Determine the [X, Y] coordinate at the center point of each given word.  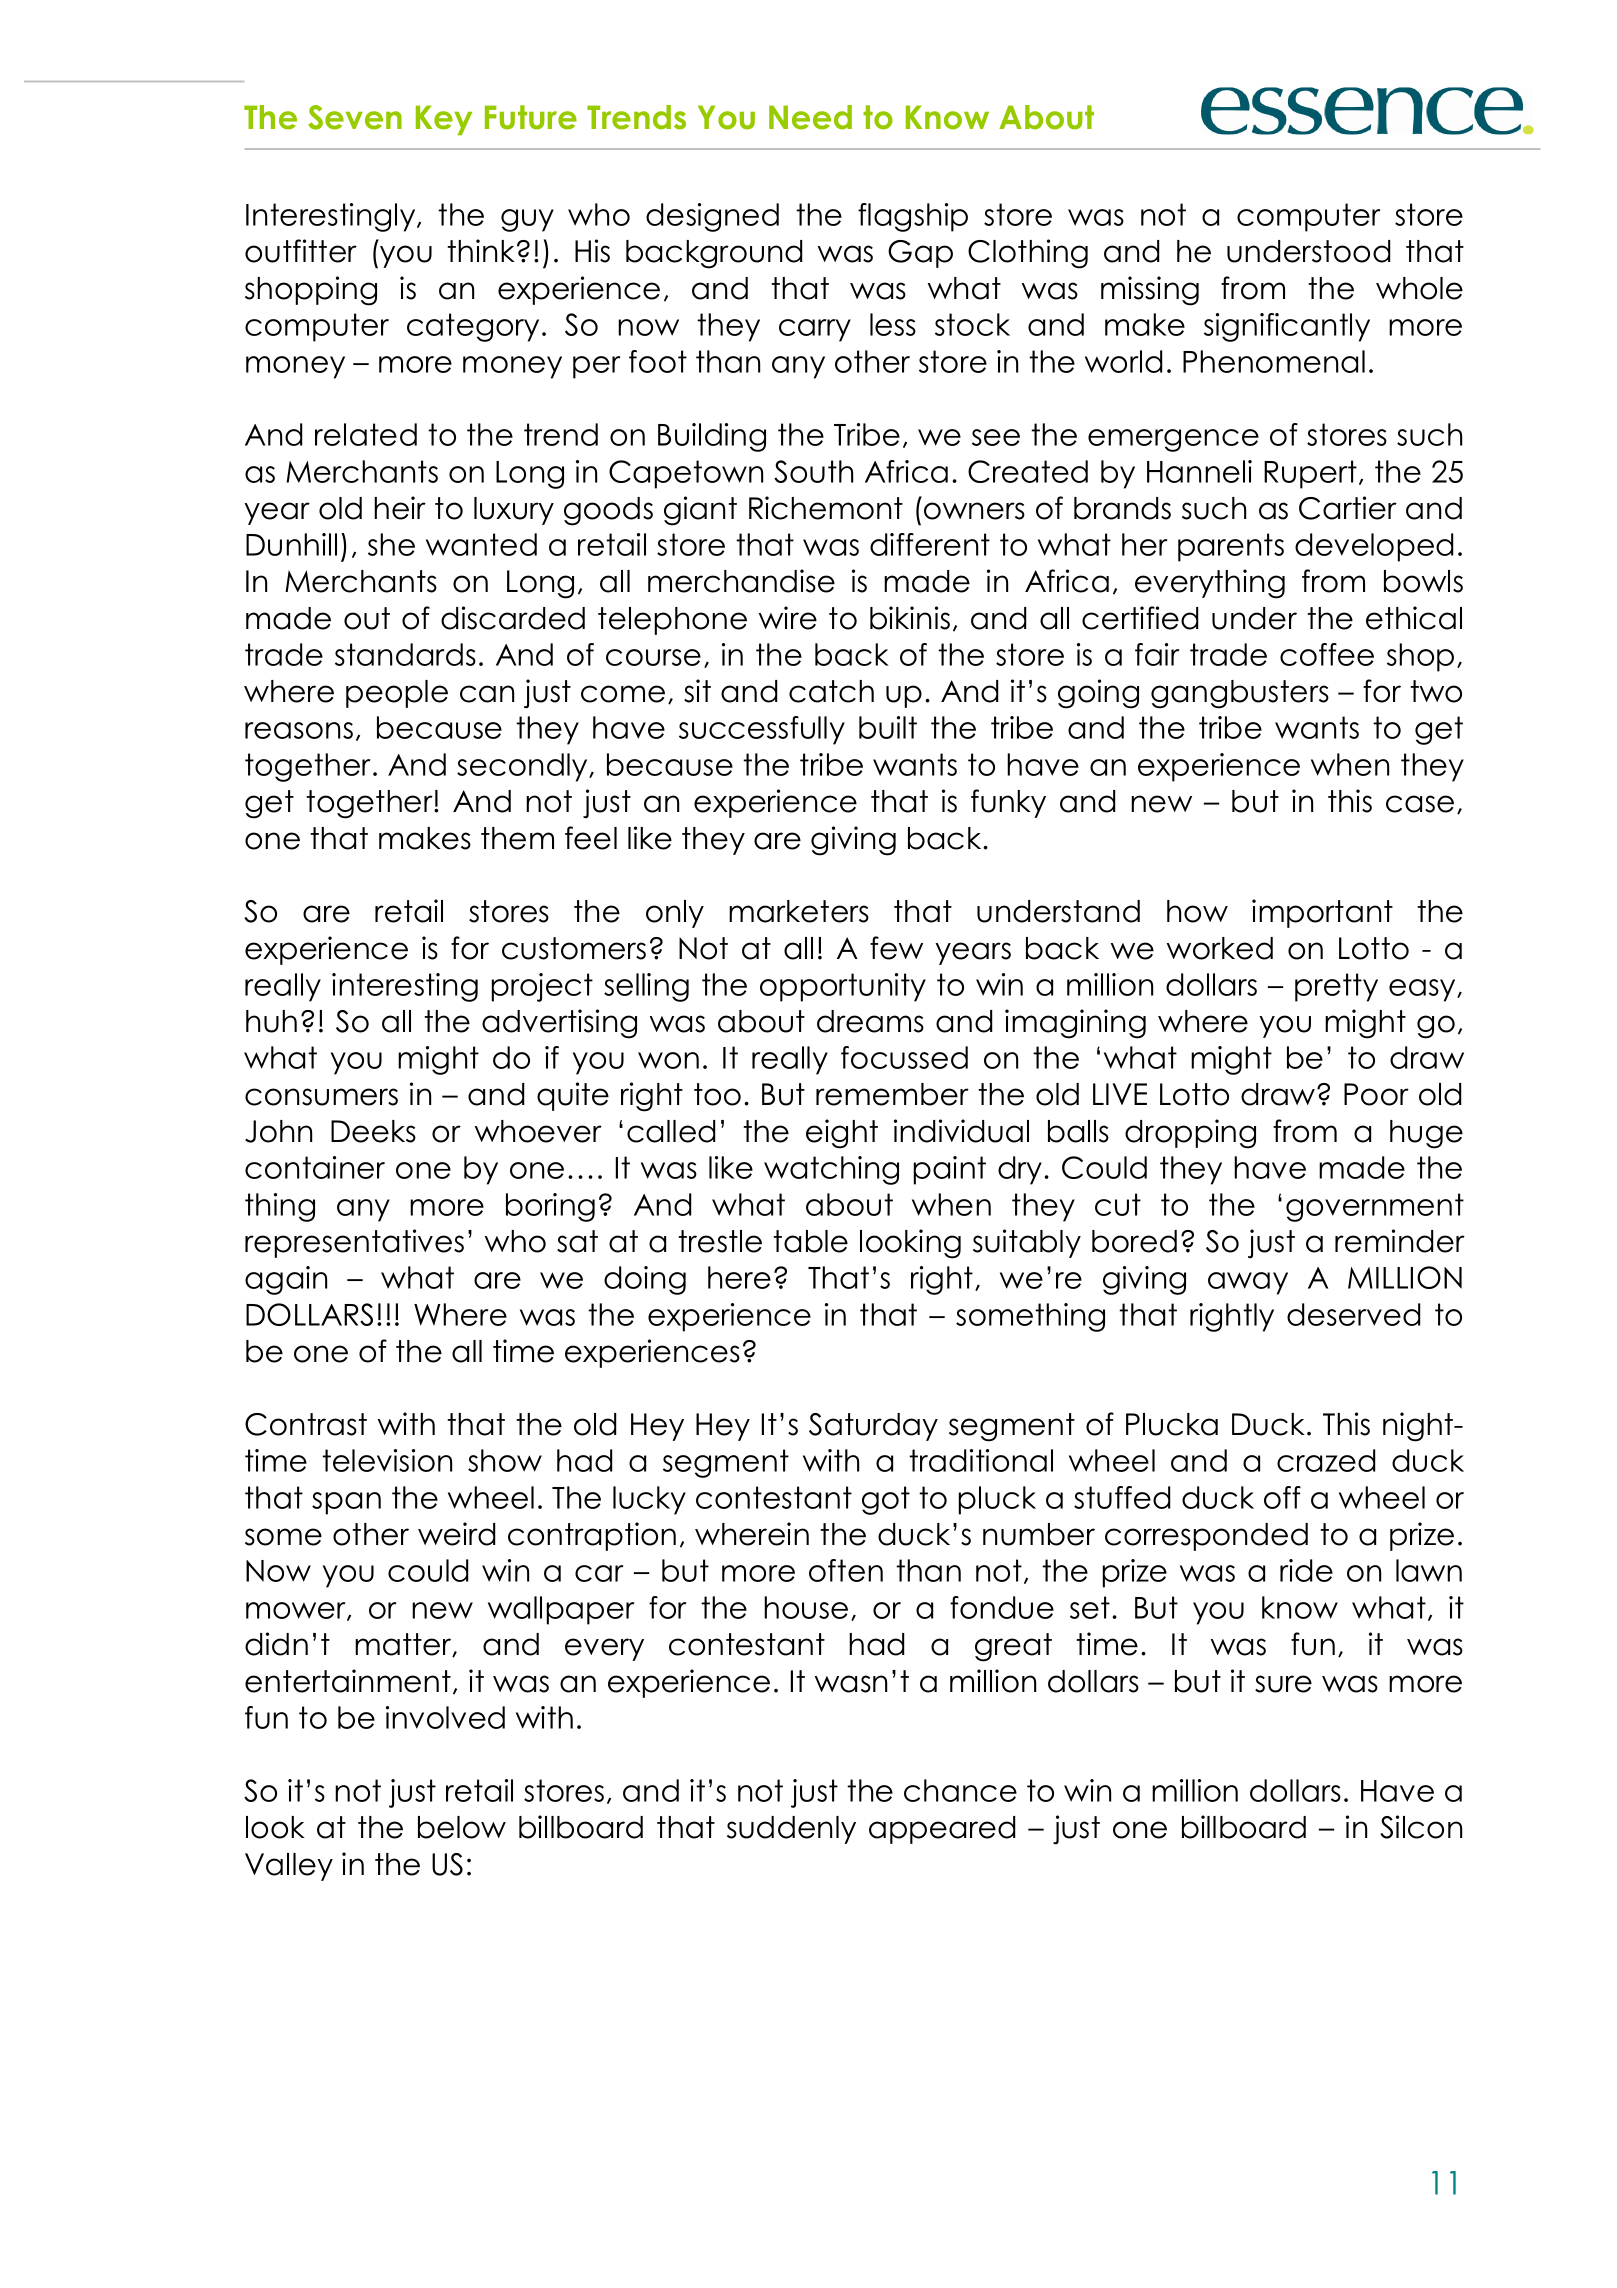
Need [810, 117]
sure [1283, 1684]
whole [1419, 288]
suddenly [791, 1830]
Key [444, 120]
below [462, 1827]
